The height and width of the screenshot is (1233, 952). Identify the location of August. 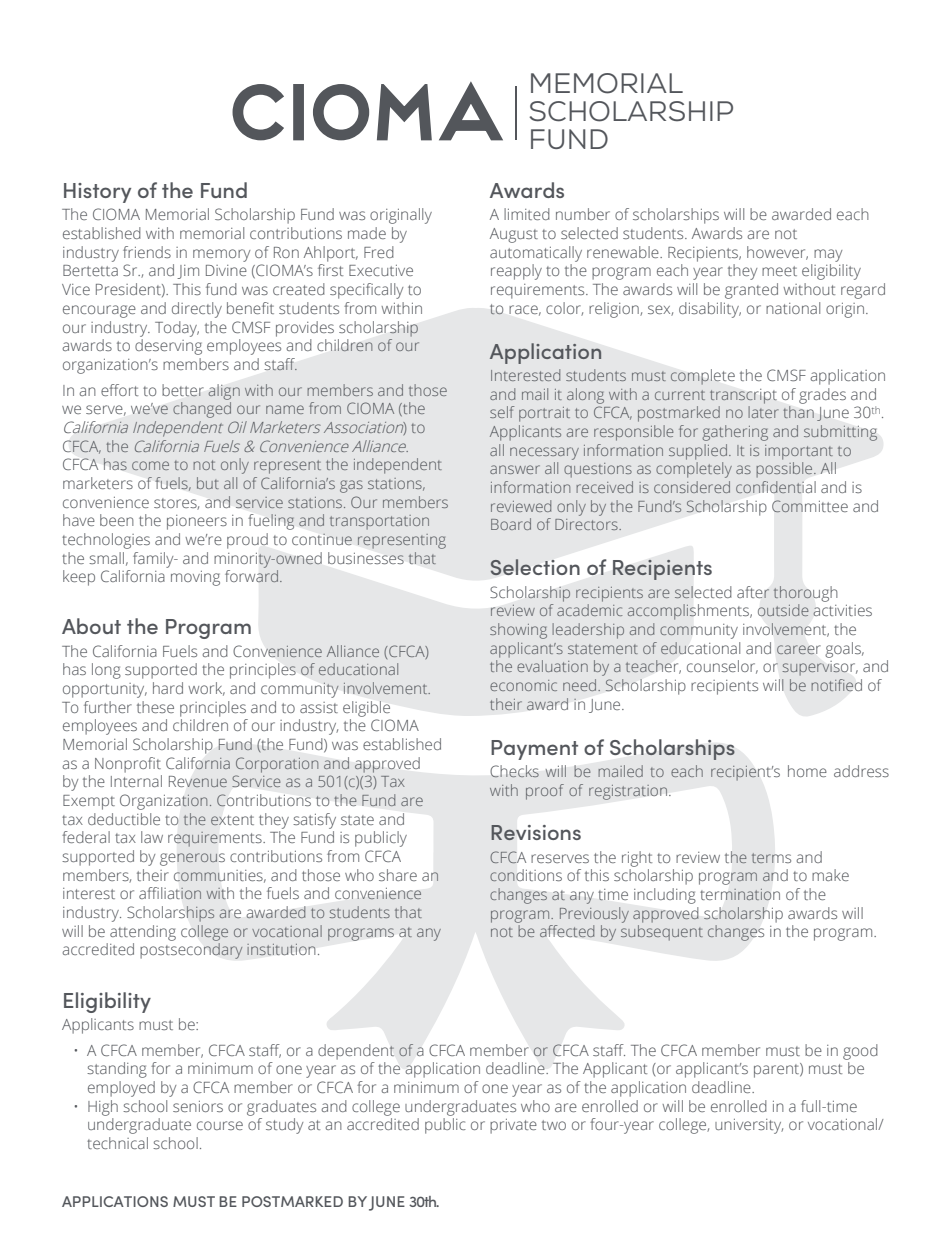
(514, 235).
